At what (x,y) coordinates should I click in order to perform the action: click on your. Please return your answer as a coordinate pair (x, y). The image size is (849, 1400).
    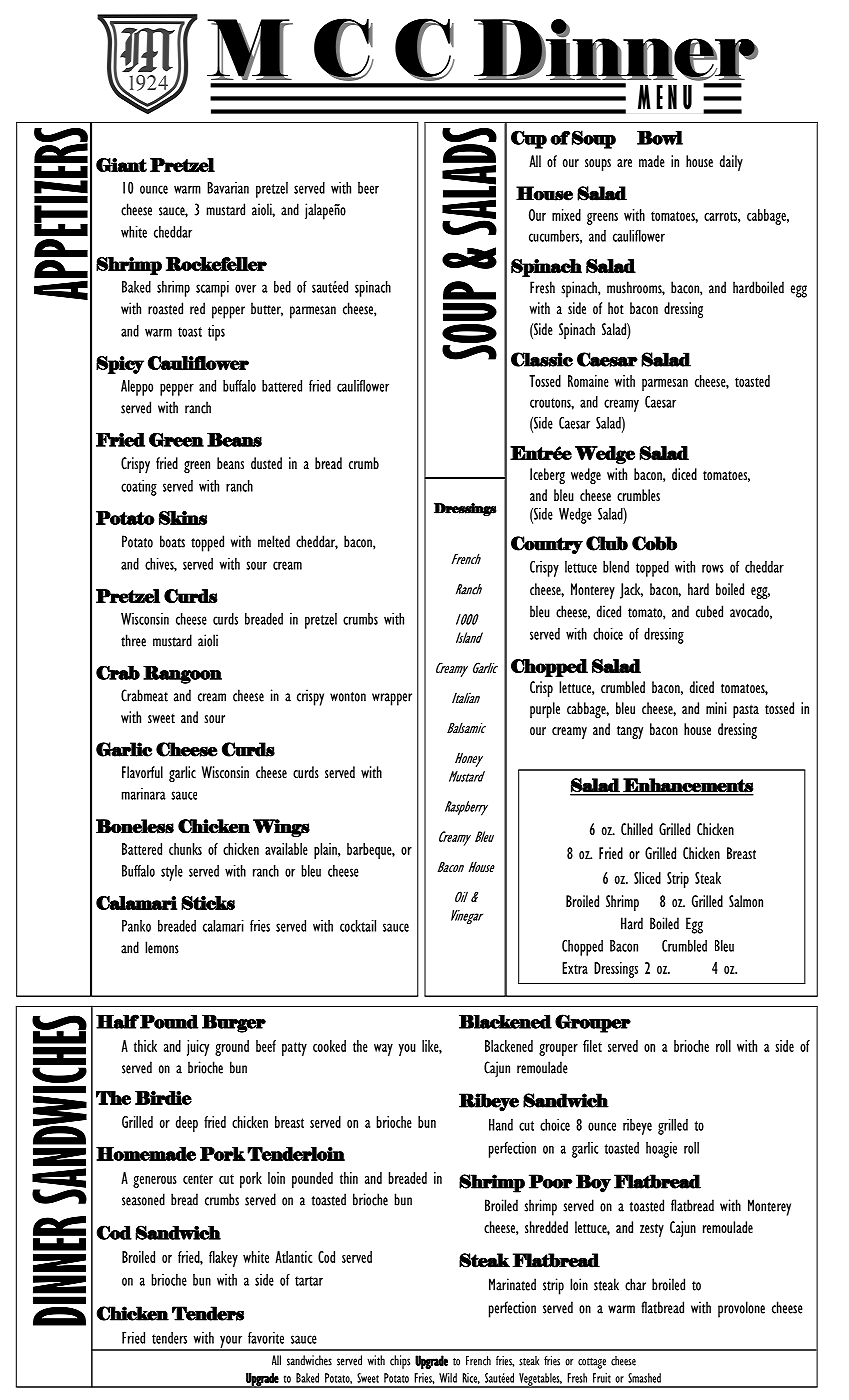
    Looking at the image, I should click on (231, 1342).
